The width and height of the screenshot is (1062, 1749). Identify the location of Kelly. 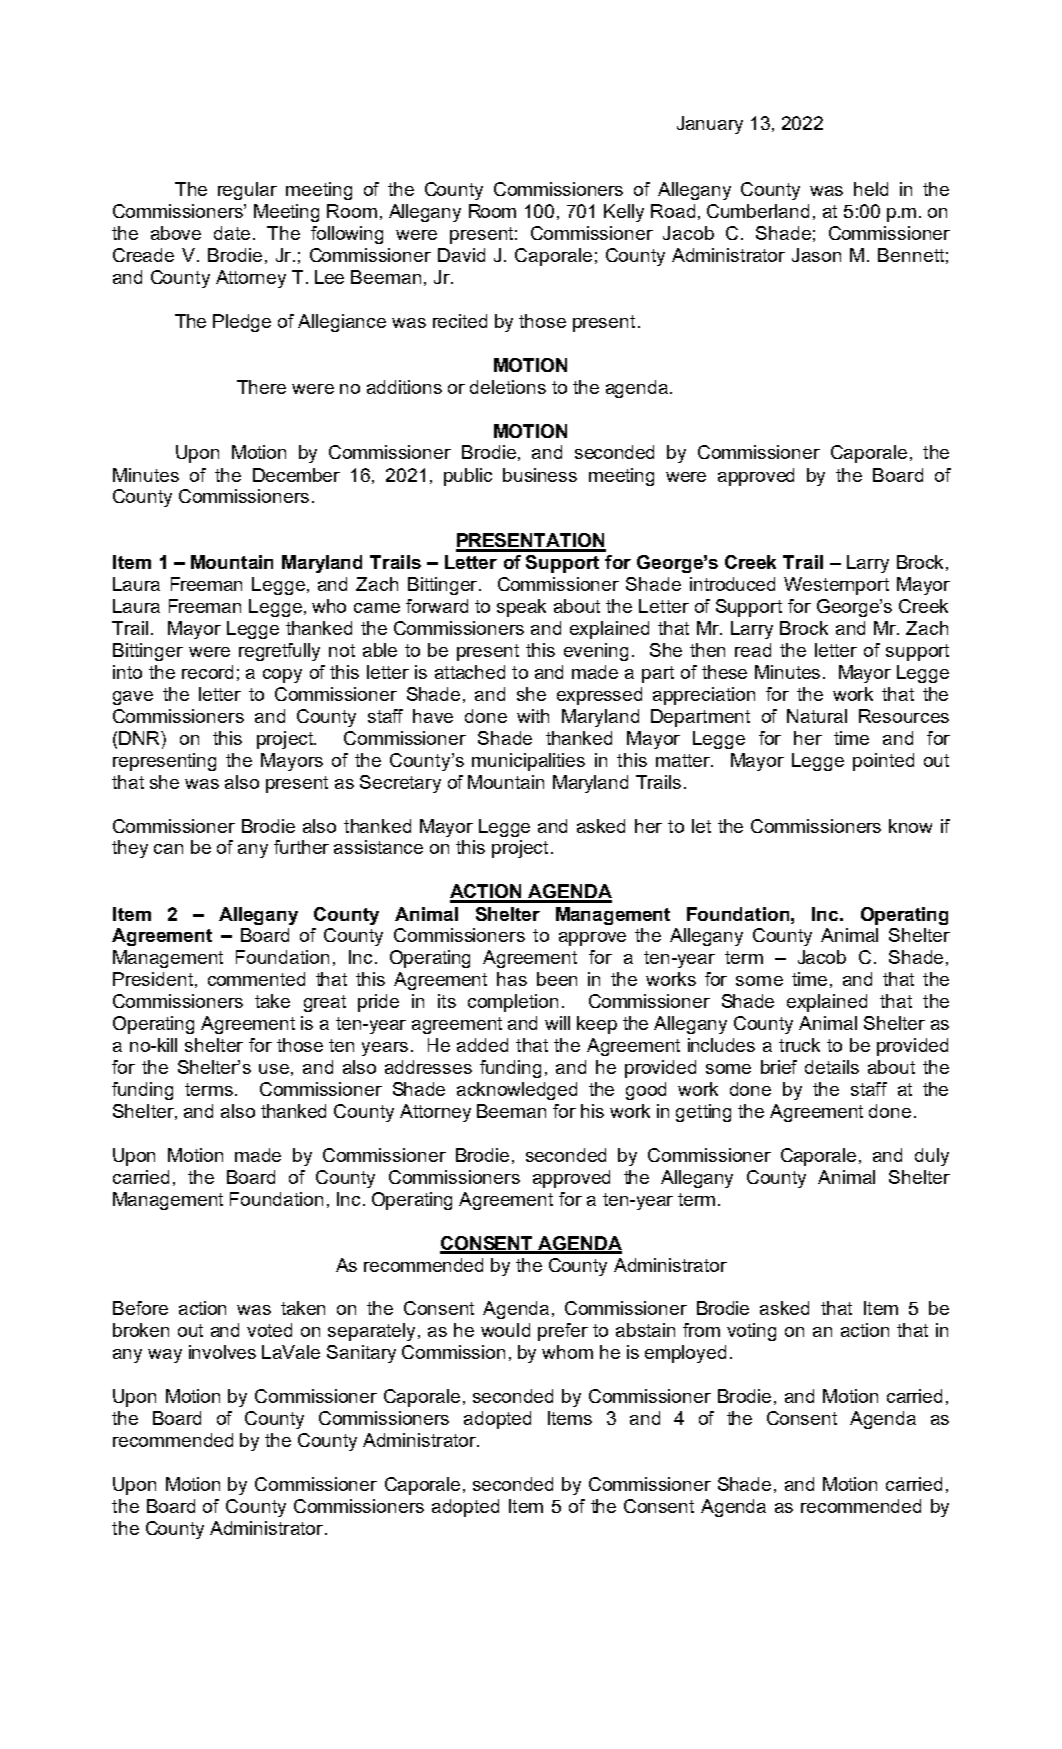
(624, 213).
